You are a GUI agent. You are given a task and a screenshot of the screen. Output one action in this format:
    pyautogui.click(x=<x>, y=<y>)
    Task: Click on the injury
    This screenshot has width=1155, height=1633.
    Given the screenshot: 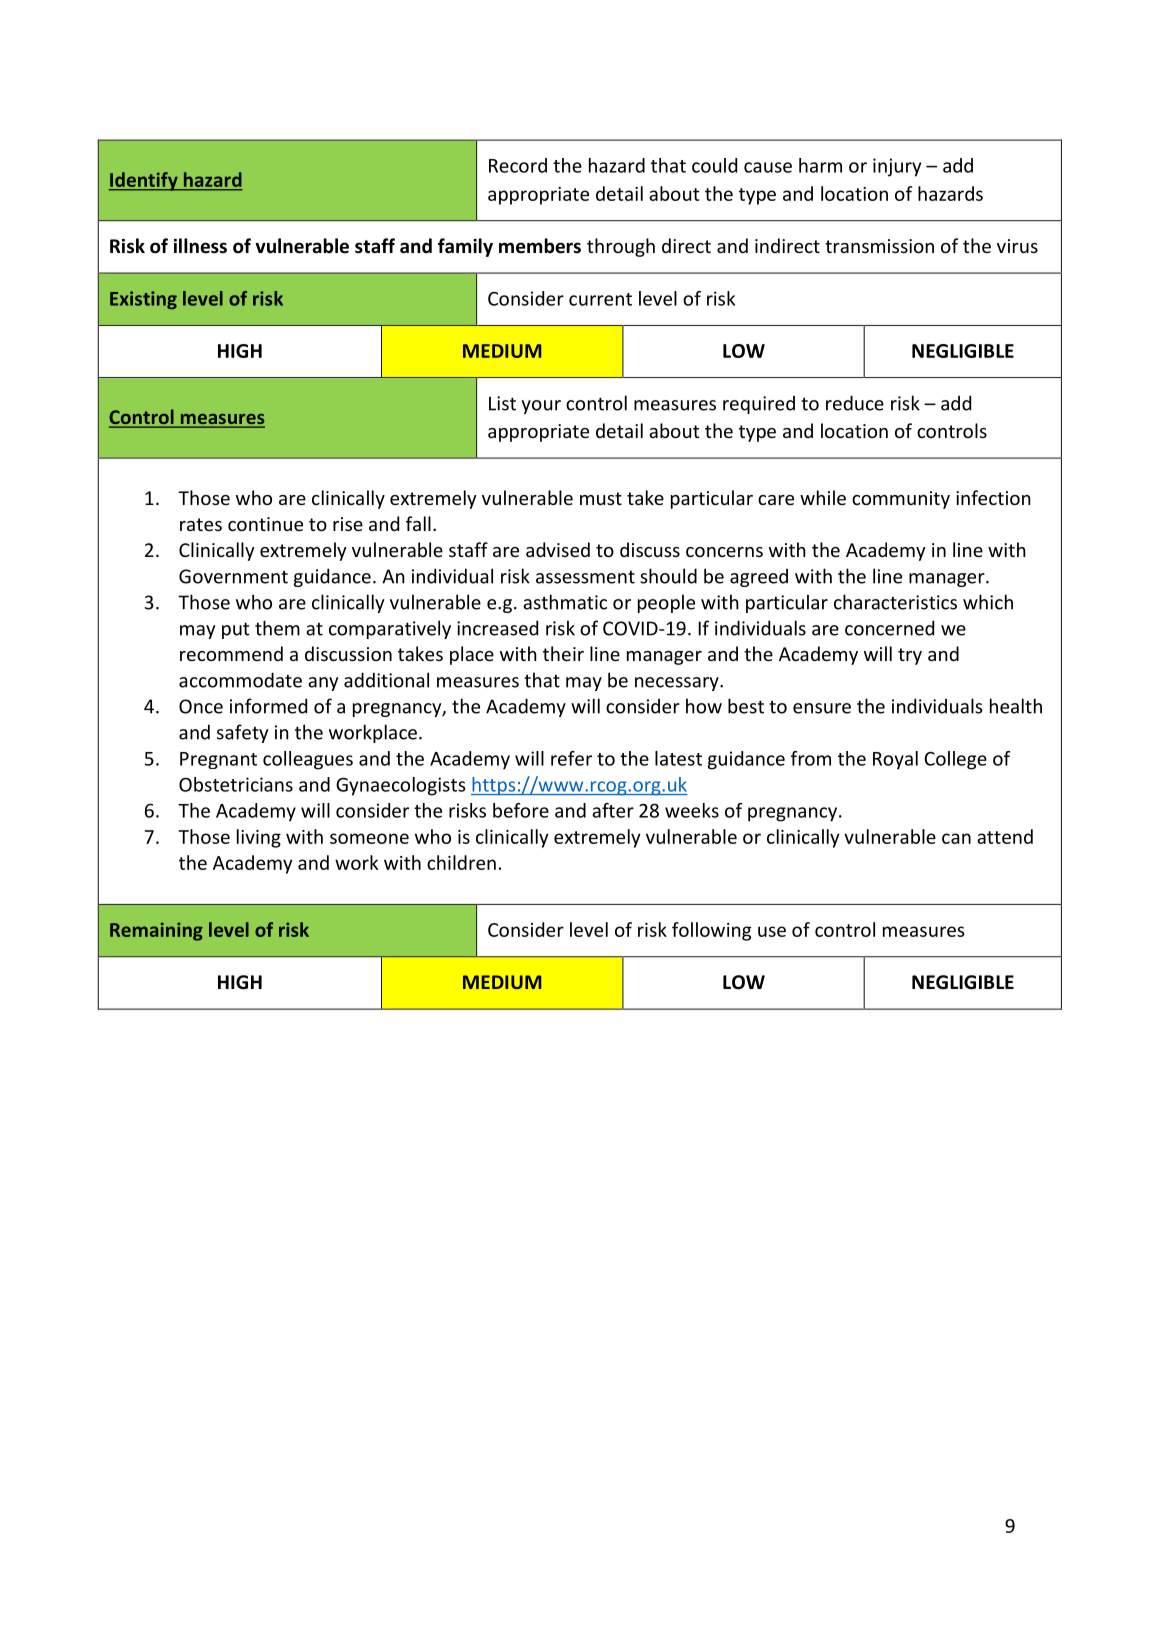 What is the action you would take?
    pyautogui.click(x=897, y=167)
